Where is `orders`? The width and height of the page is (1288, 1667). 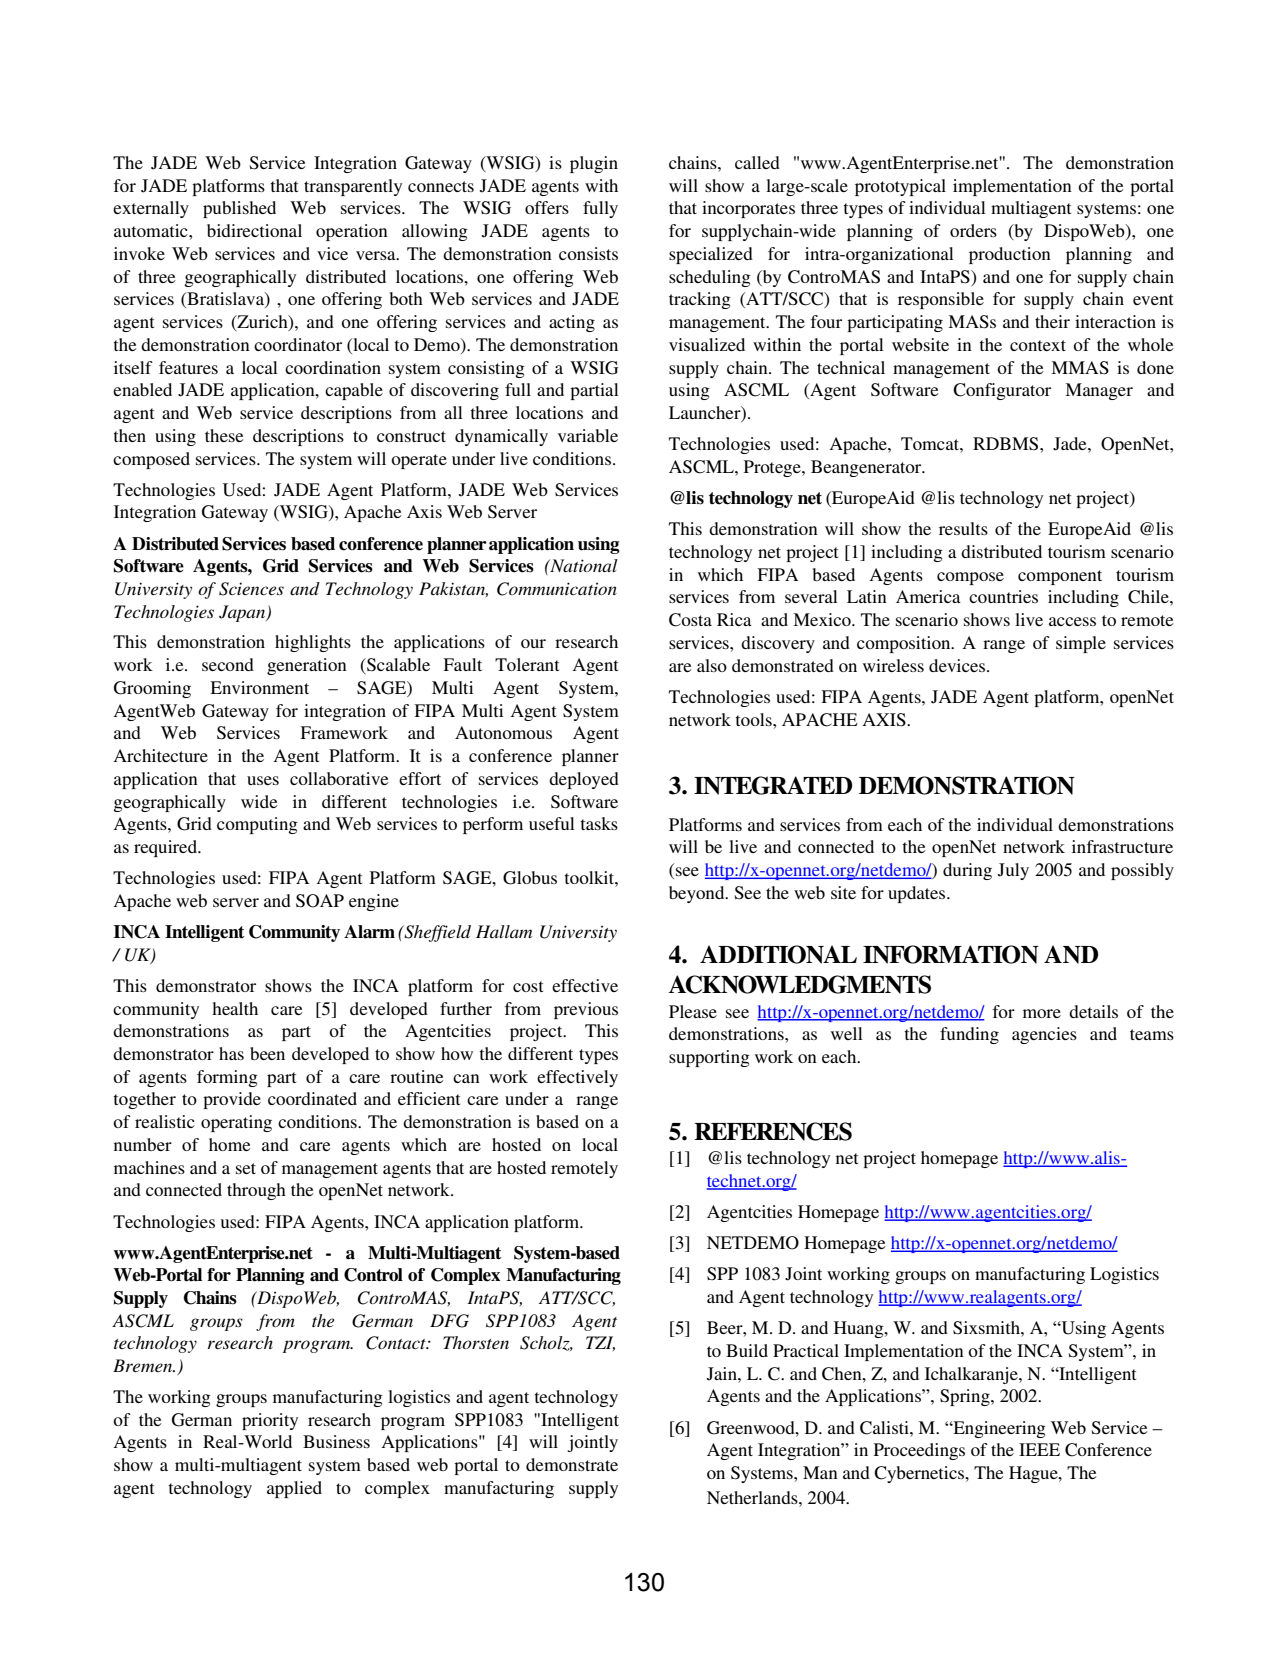
orders is located at coordinates (973, 230).
